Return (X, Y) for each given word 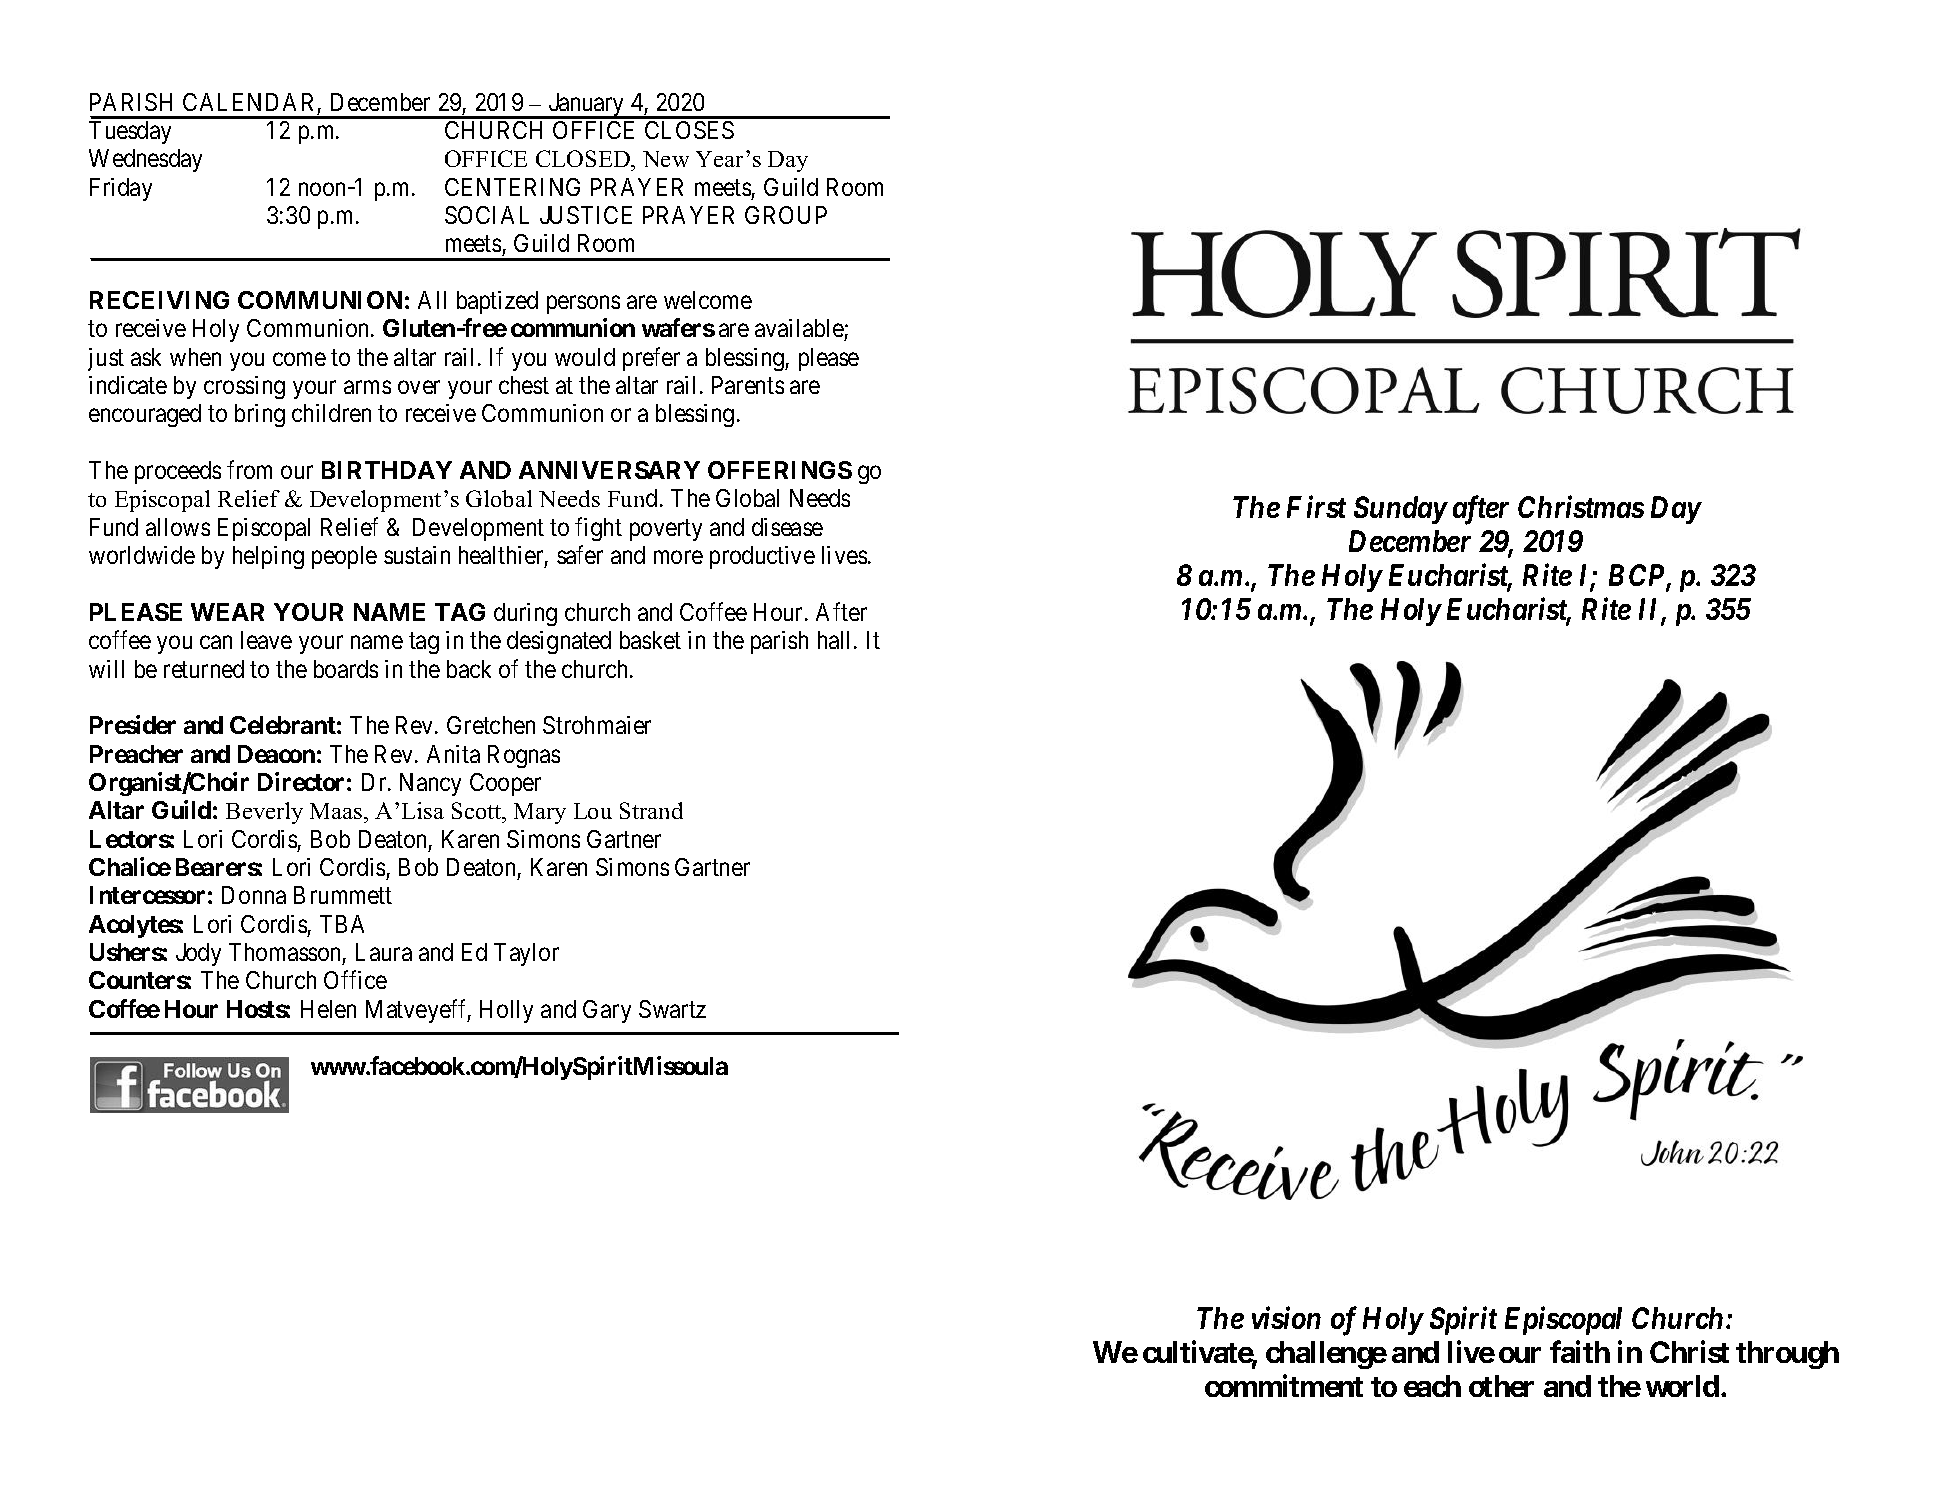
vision (1286, 1318)
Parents (748, 385)
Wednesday (145, 160)
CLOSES (689, 130)
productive (762, 557)
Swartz (672, 1009)
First (1316, 507)
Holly (506, 1011)
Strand (651, 810)
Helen (328, 1009)
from (249, 469)
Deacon (276, 754)
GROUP (786, 215)
